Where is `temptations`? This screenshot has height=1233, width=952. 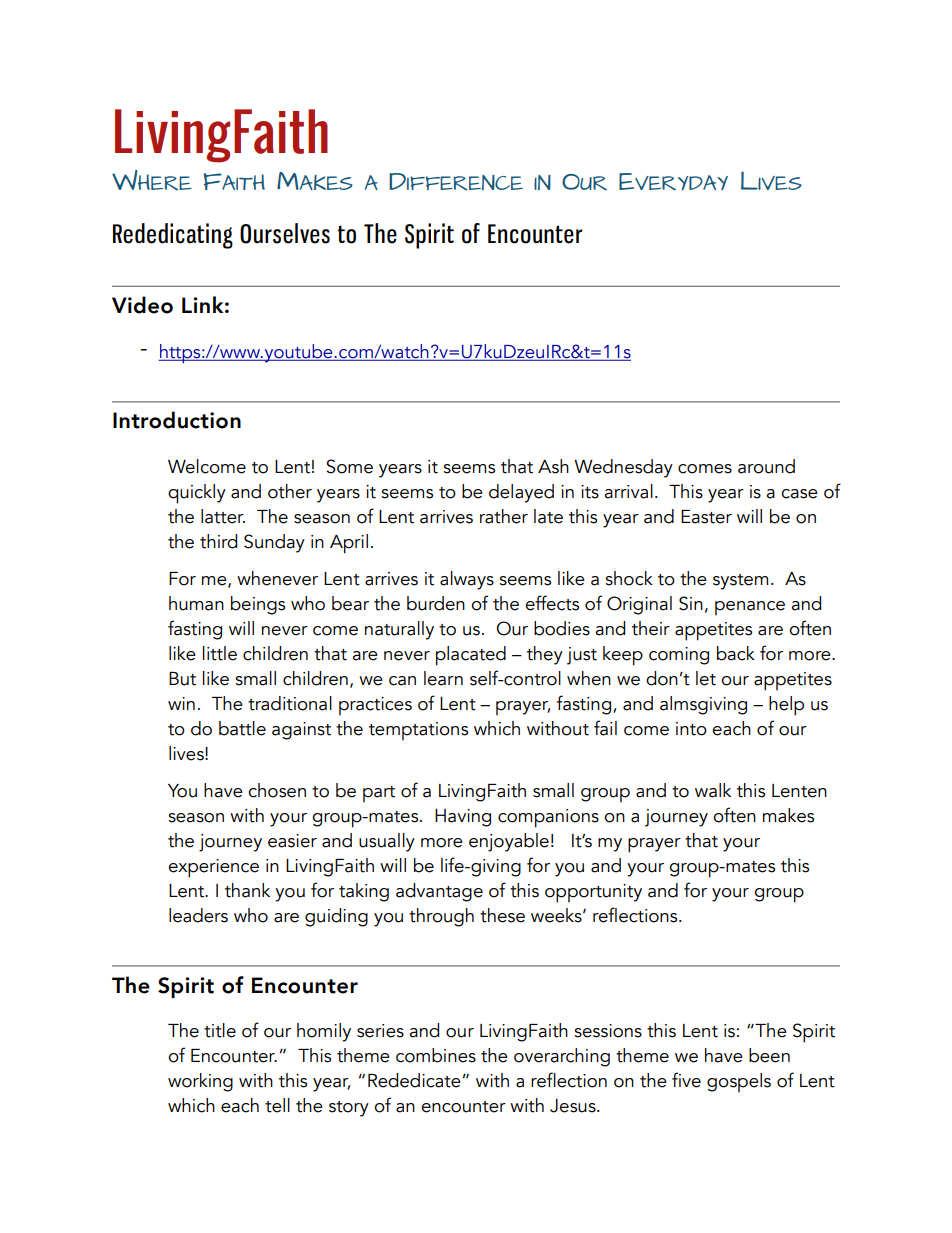 temptations is located at coordinates (418, 731).
